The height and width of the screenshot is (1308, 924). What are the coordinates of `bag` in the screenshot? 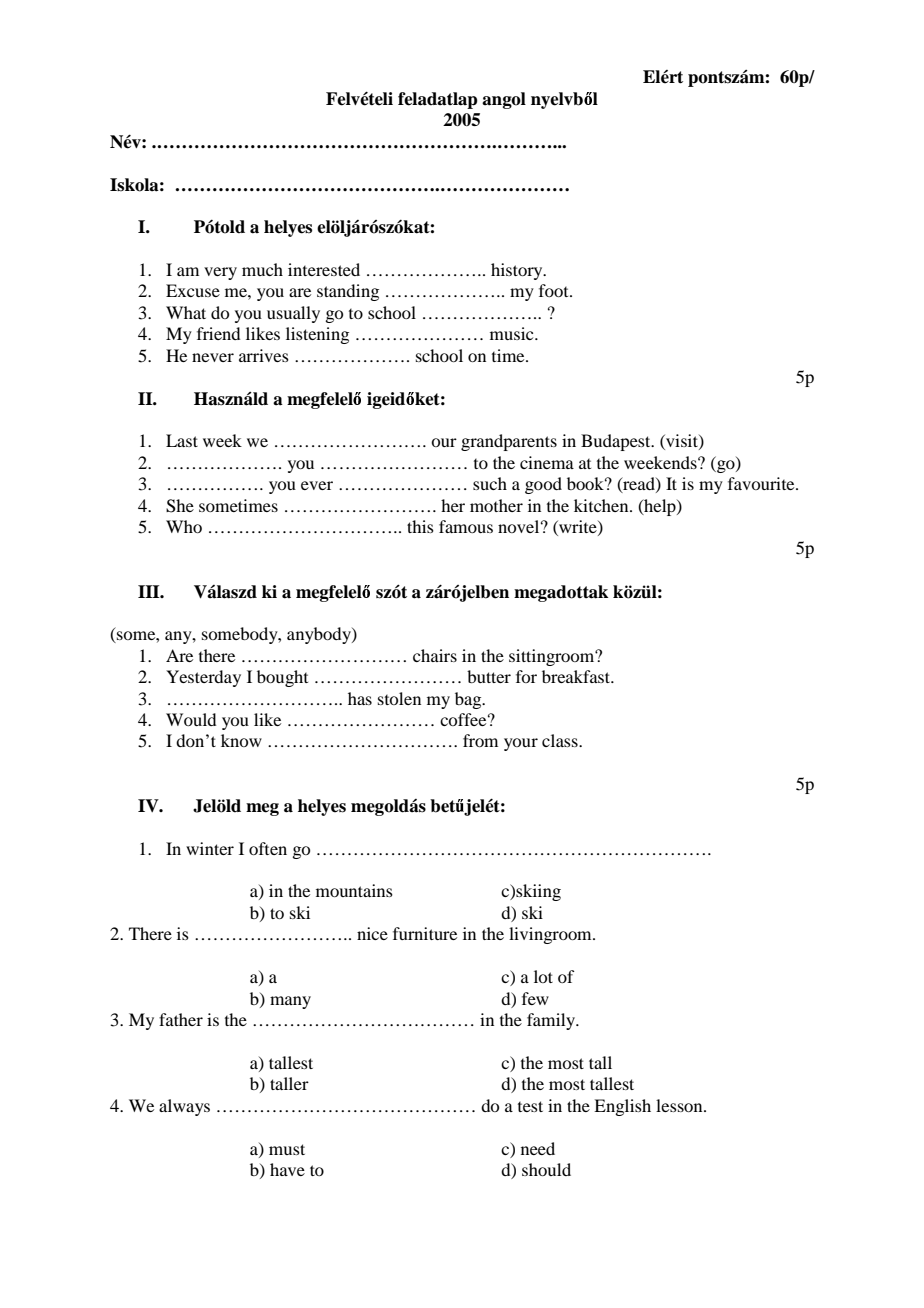 It's located at (469, 700).
